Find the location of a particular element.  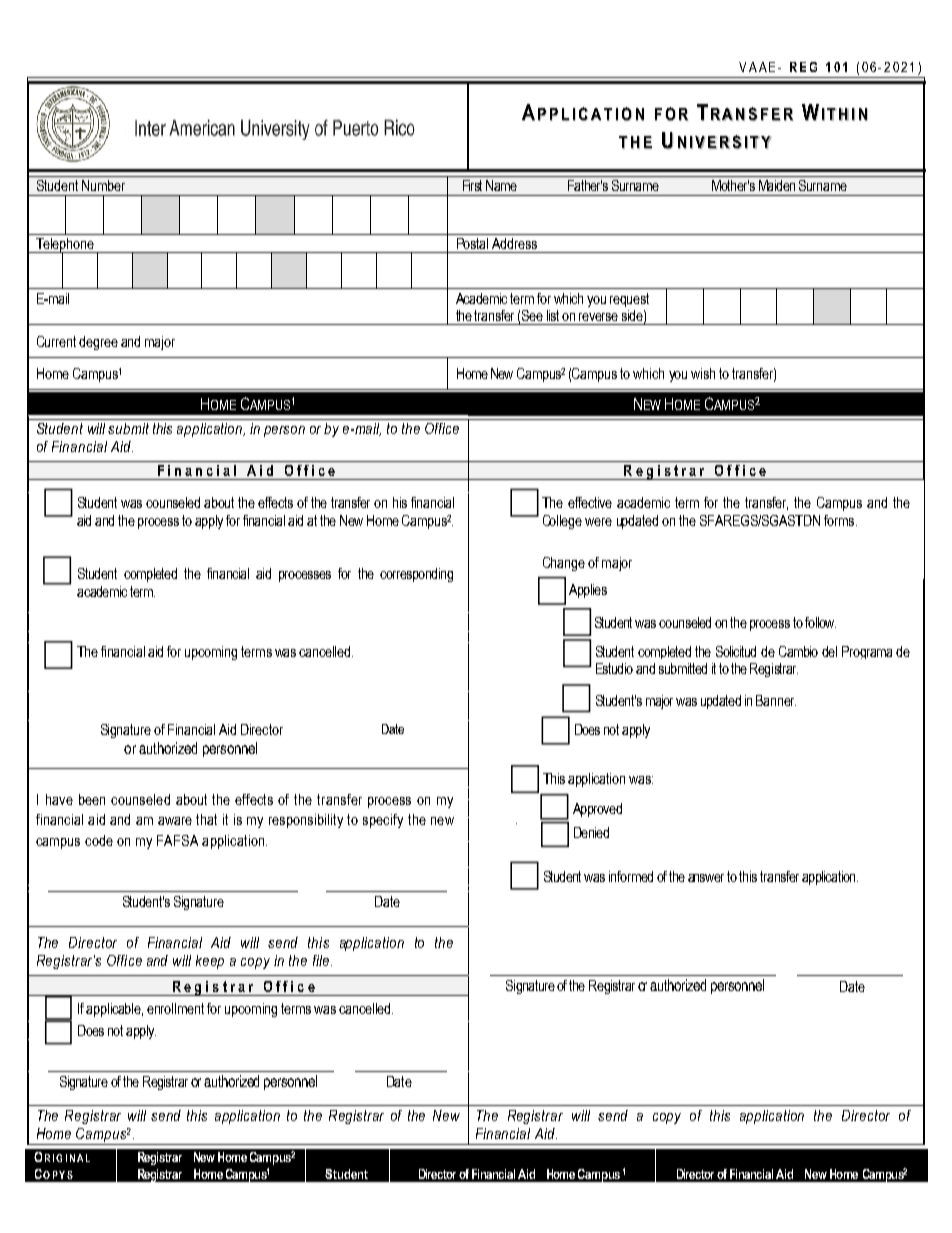

been is located at coordinates (92, 799).
